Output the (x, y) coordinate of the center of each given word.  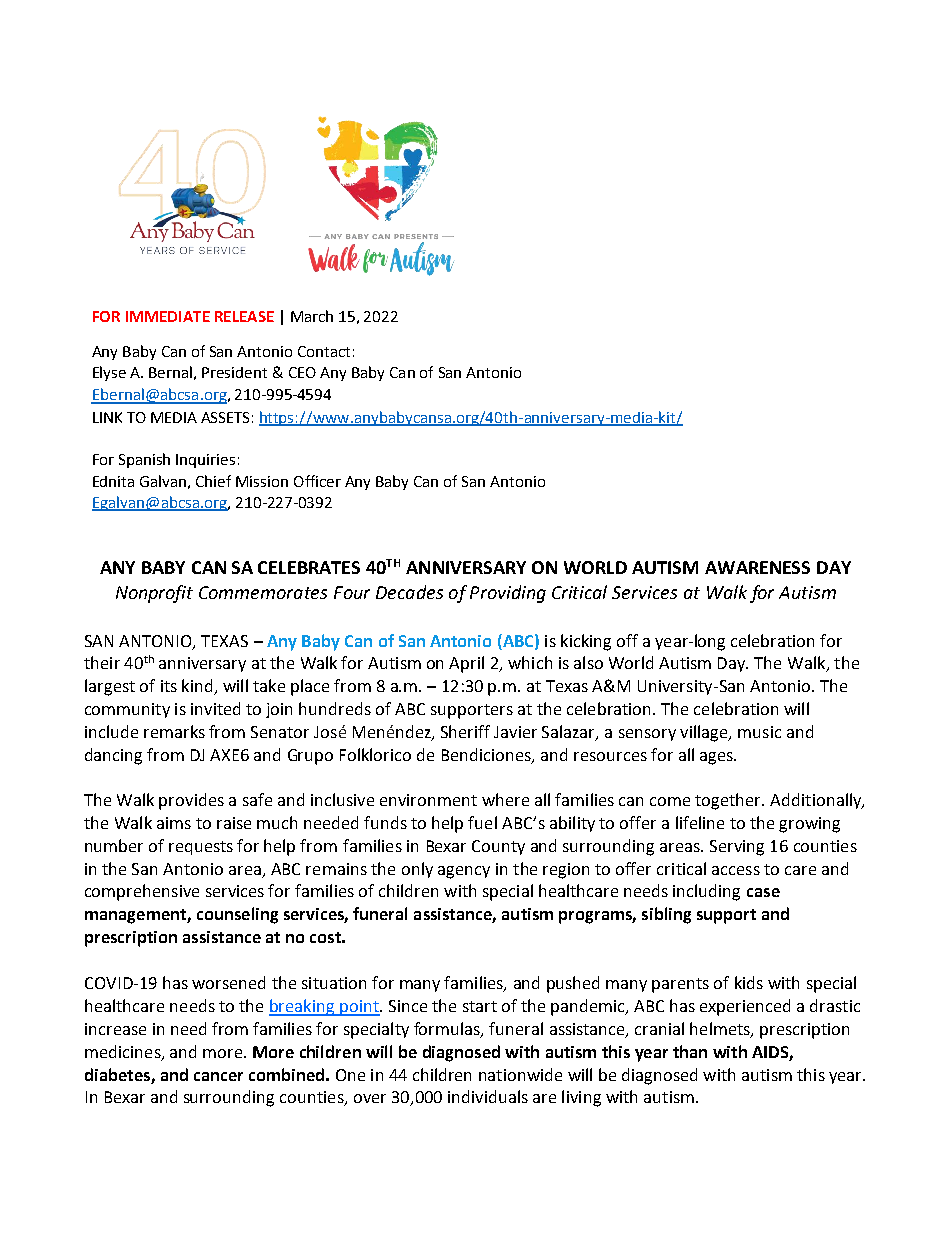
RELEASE (244, 316)
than (690, 1051)
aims (174, 823)
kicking (586, 642)
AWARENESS (757, 567)
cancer (218, 1076)
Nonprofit (154, 594)
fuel (482, 822)
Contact (324, 351)
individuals (488, 1096)
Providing (508, 594)
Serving (737, 848)
